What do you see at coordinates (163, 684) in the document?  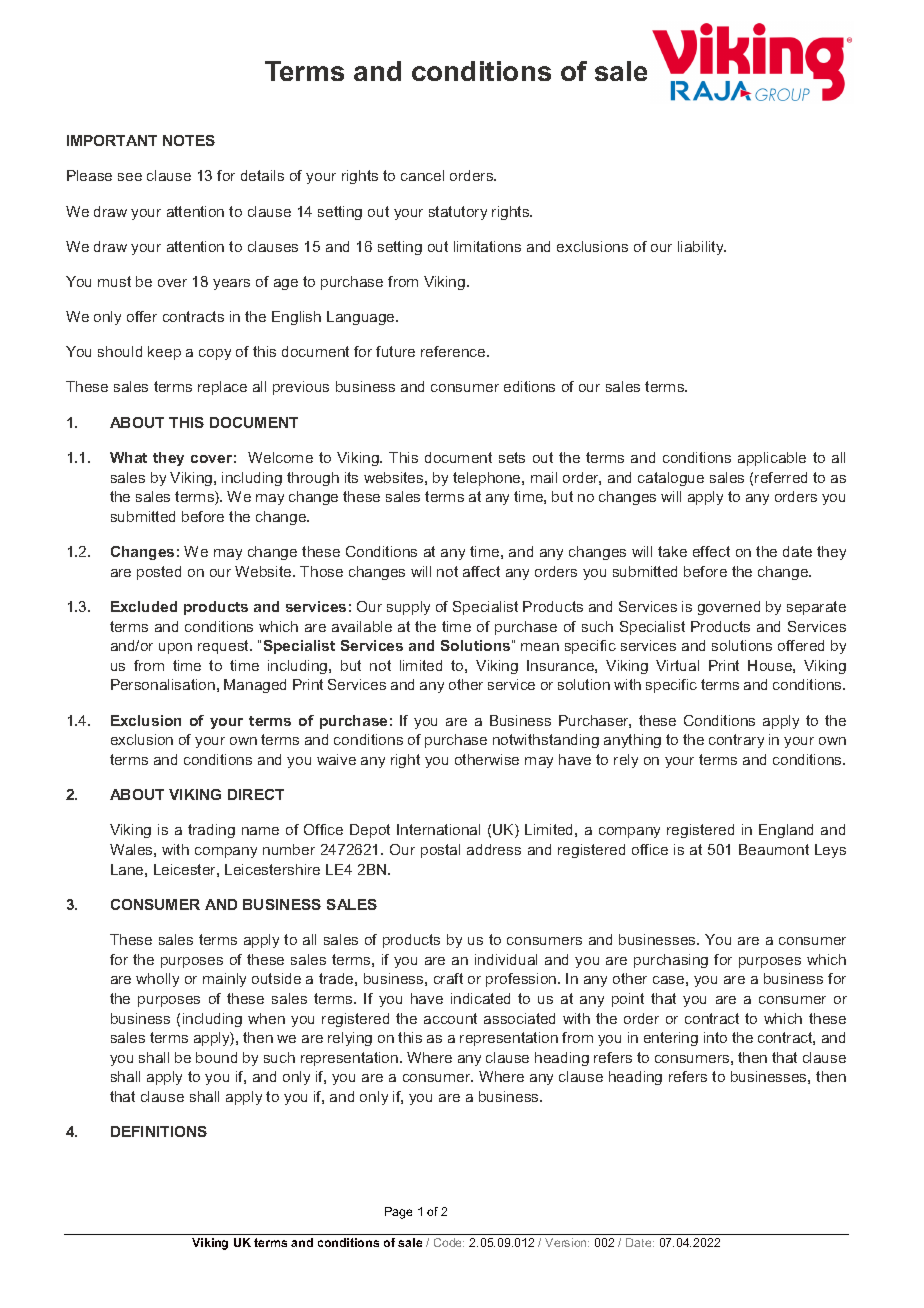 I see `Personalisation` at bounding box center [163, 684].
